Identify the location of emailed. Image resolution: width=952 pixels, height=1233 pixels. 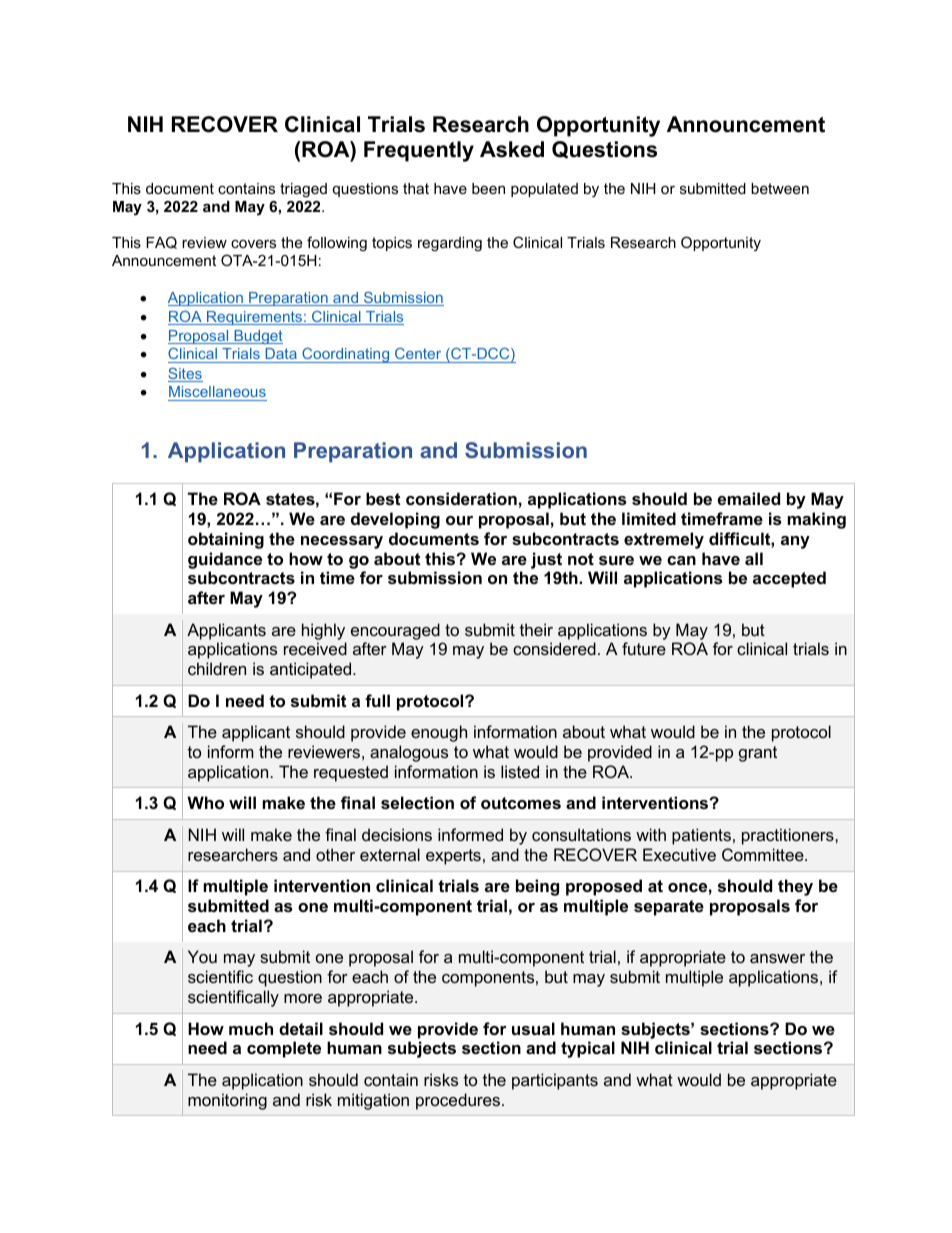
(749, 498).
